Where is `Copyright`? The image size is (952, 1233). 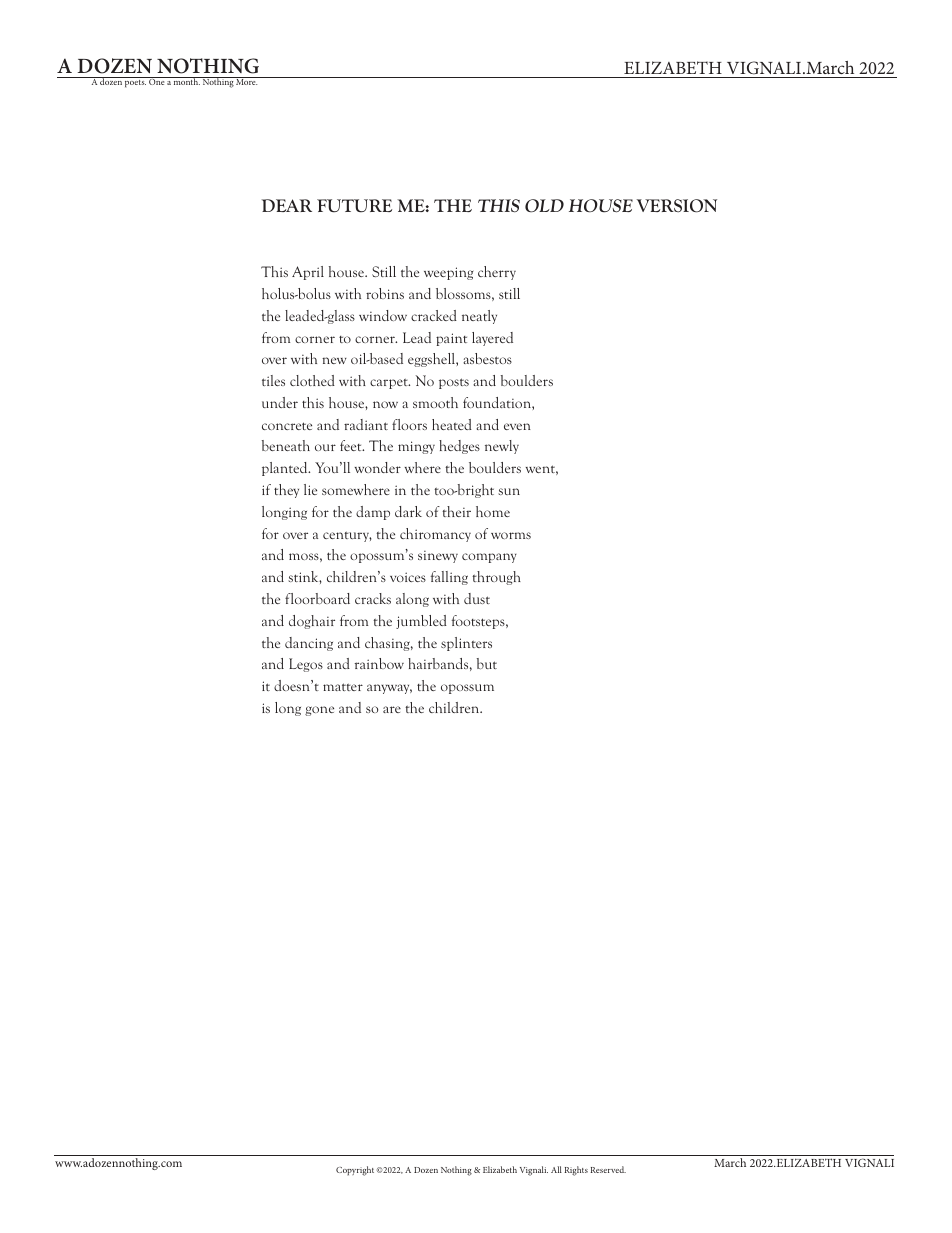
Copyright is located at coordinates (355, 1171).
